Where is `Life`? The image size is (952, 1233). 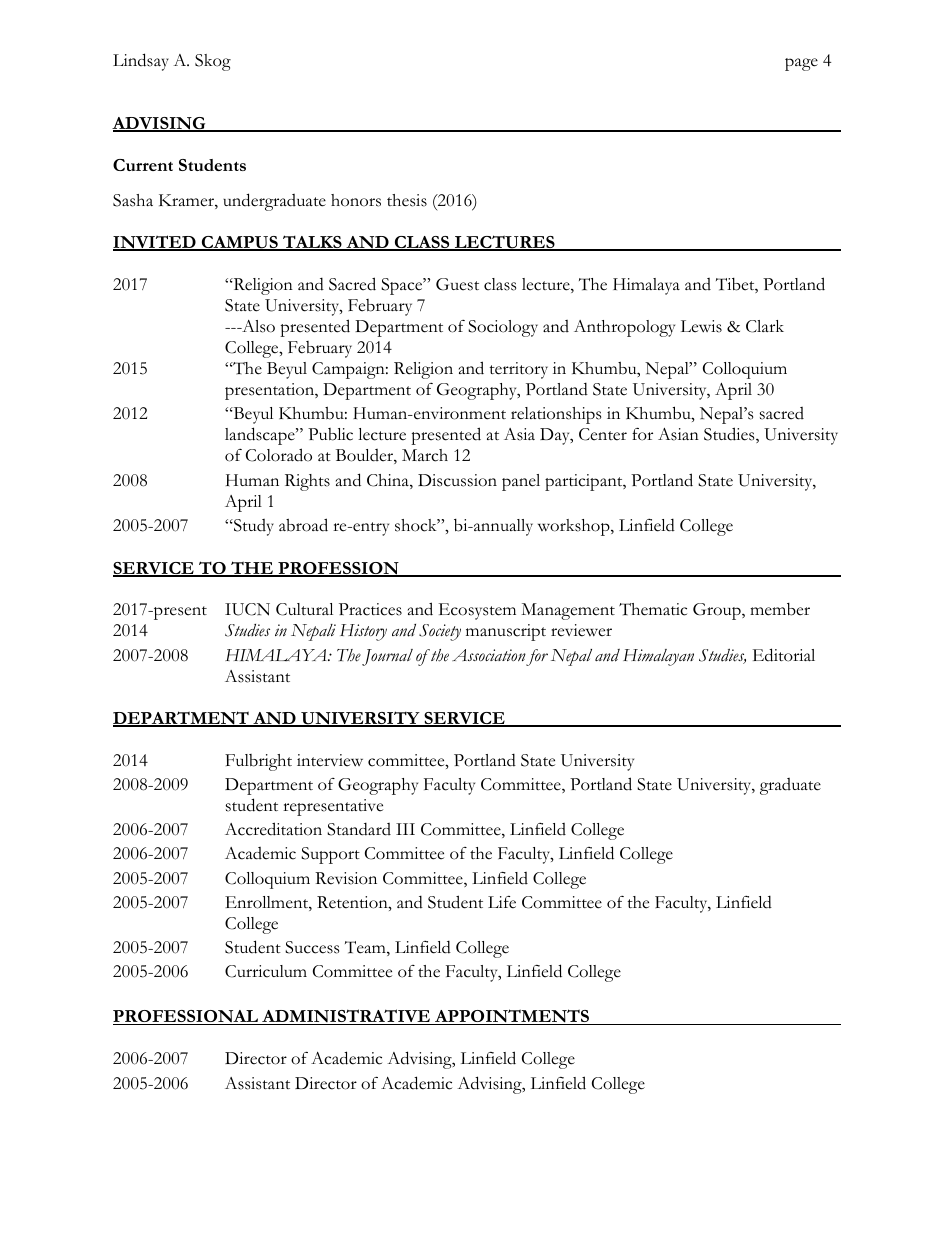
Life is located at coordinates (502, 902).
